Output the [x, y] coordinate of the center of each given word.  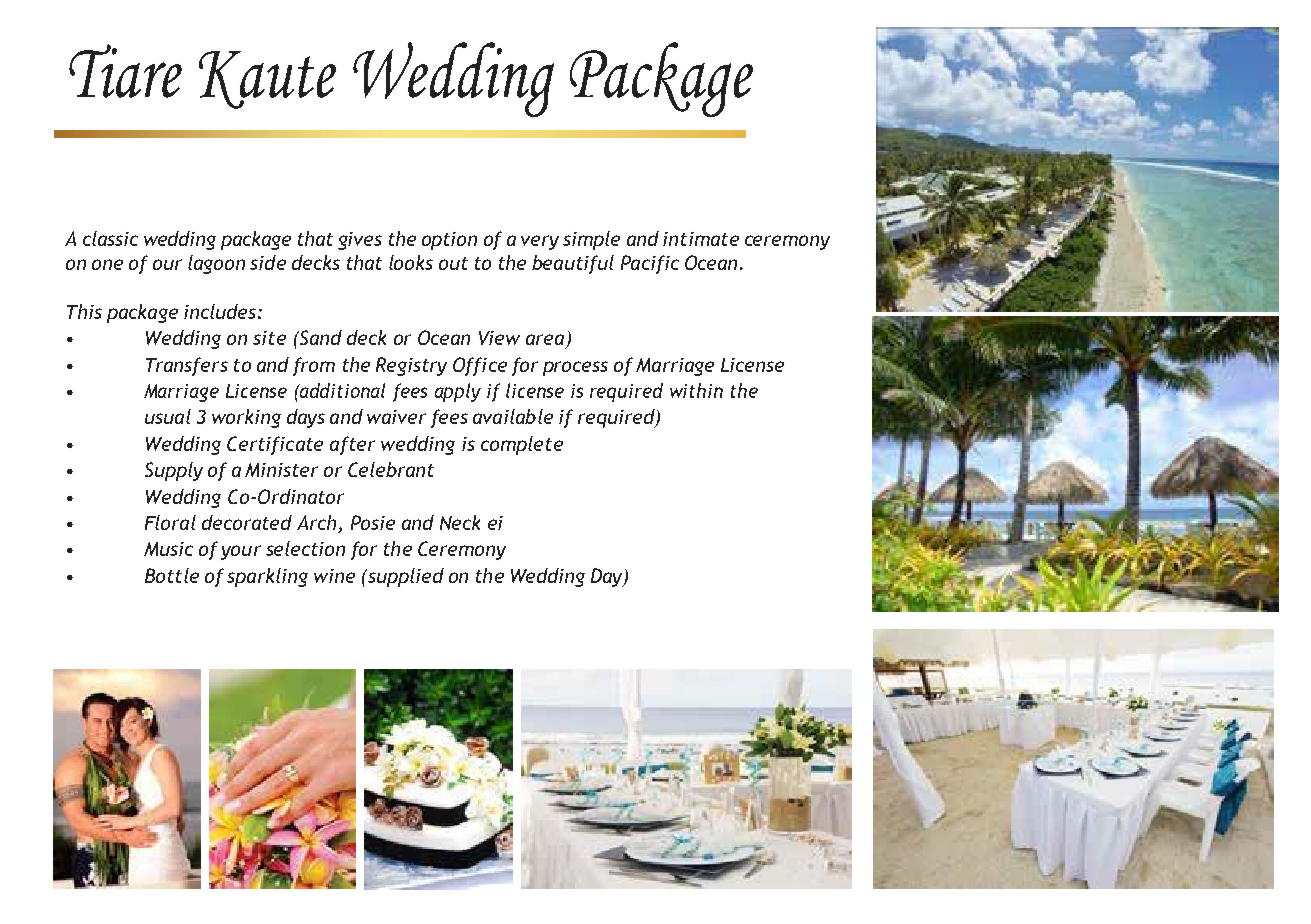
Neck [460, 522]
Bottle [172, 575]
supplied [404, 577]
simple [591, 240]
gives [360, 241]
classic [110, 238]
